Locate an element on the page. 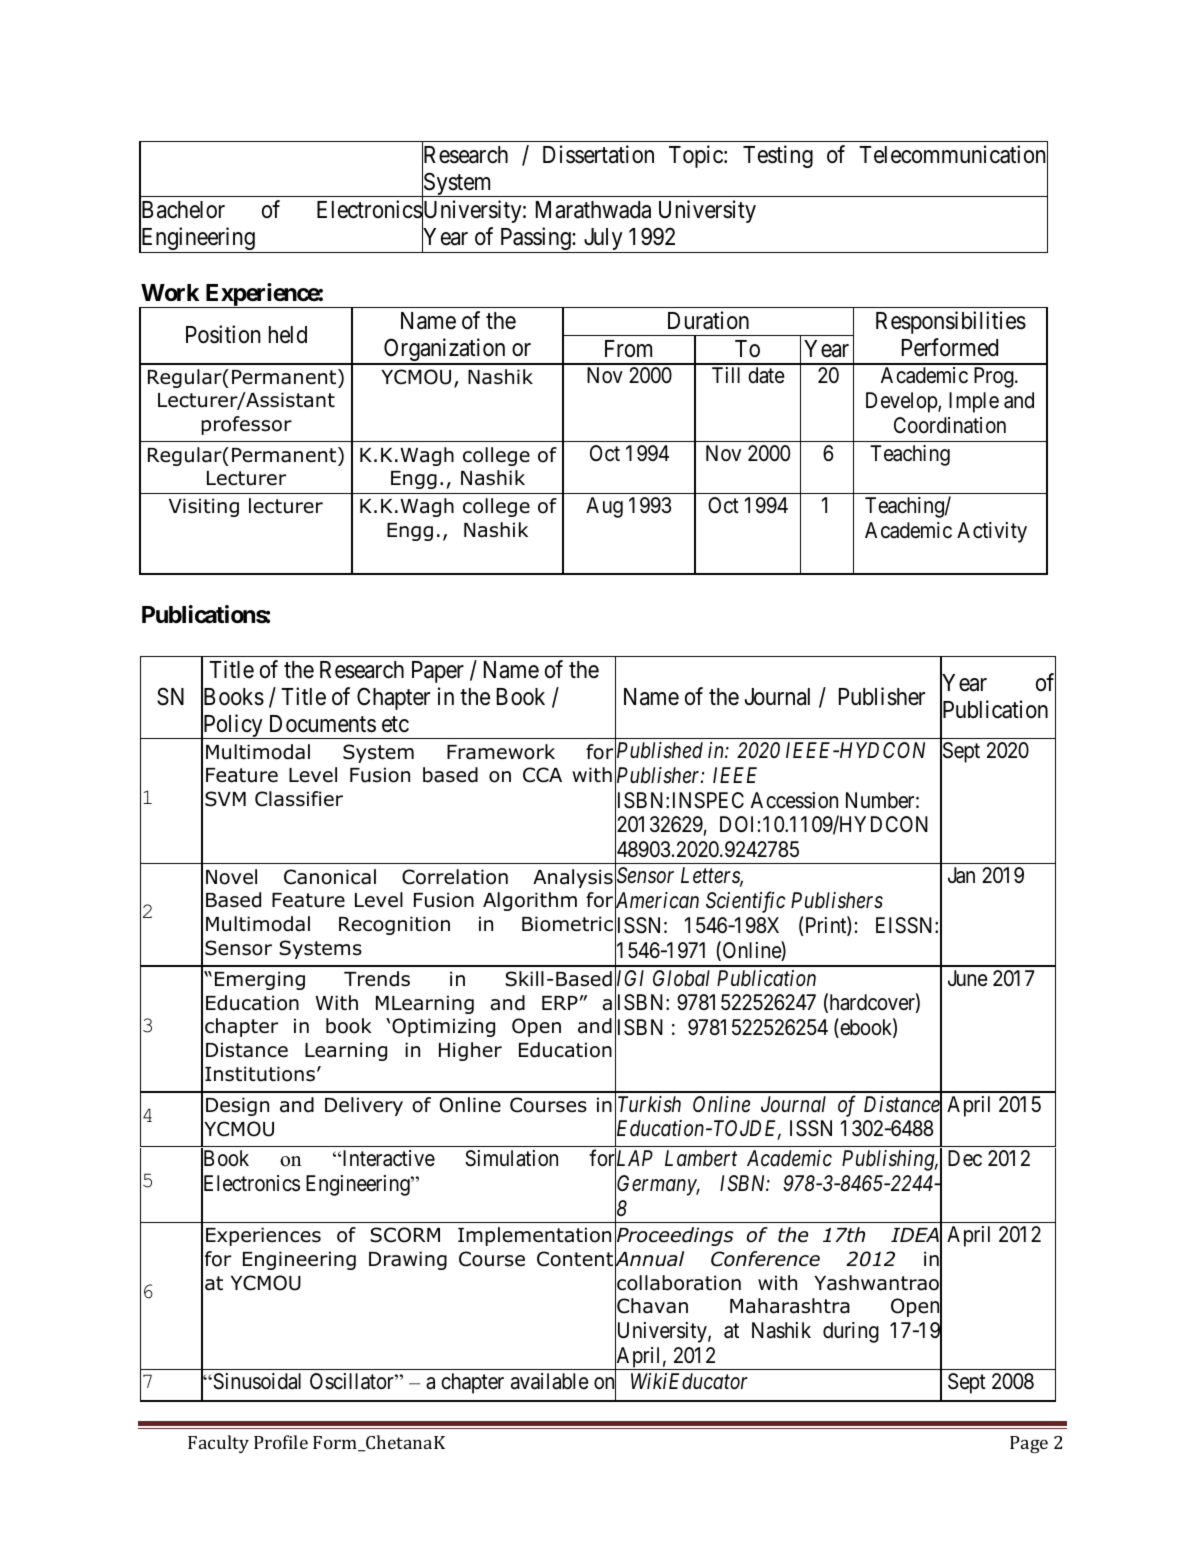 Image resolution: width=1196 pixels, height=1547 pixels. Jan is located at coordinates (961, 875).
